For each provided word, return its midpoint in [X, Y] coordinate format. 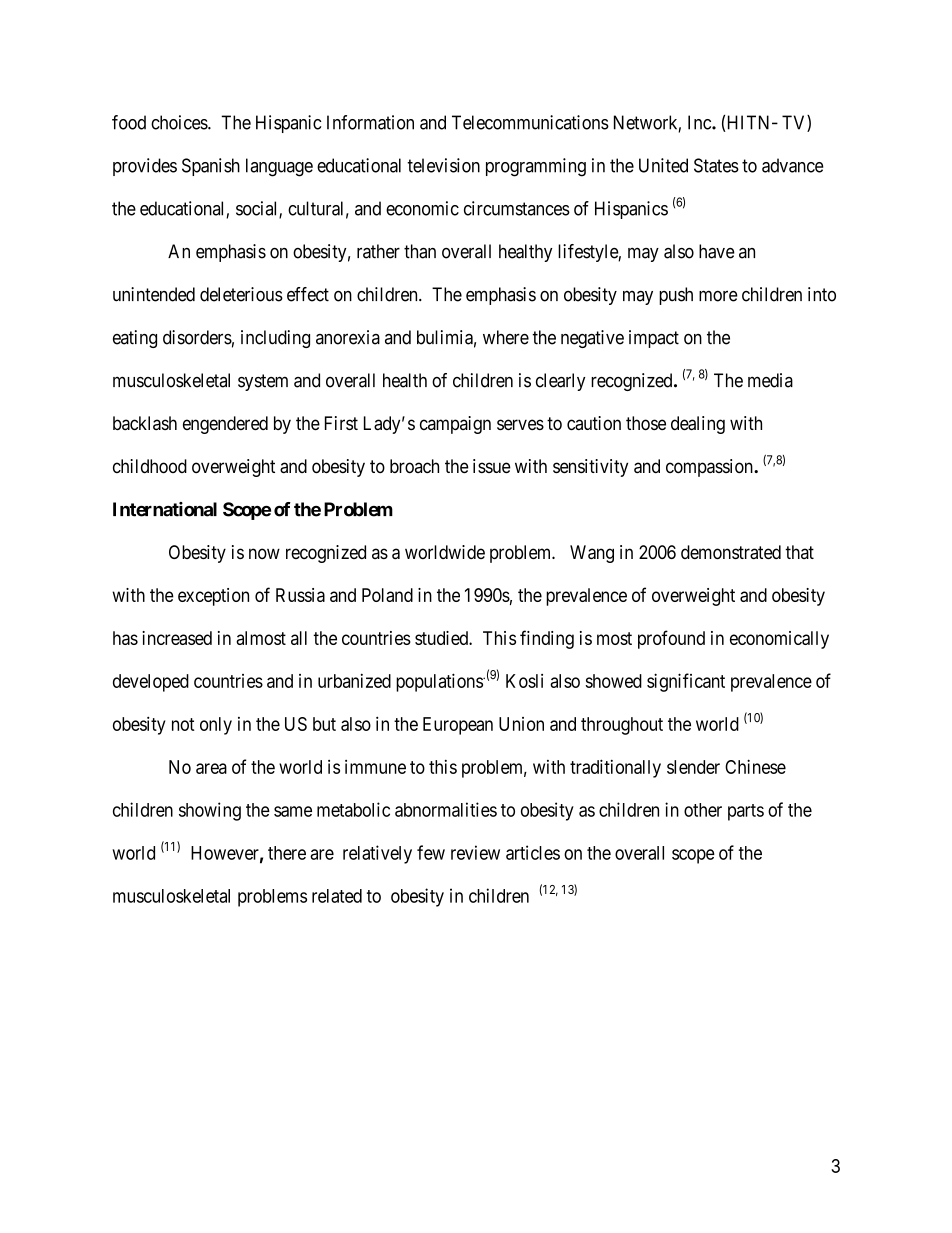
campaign [455, 425]
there [287, 853]
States [716, 165]
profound [671, 639]
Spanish [211, 167]
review [475, 852]
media [770, 380]
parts [746, 812]
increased [177, 638]
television [443, 165]
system [263, 382]
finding [547, 639]
